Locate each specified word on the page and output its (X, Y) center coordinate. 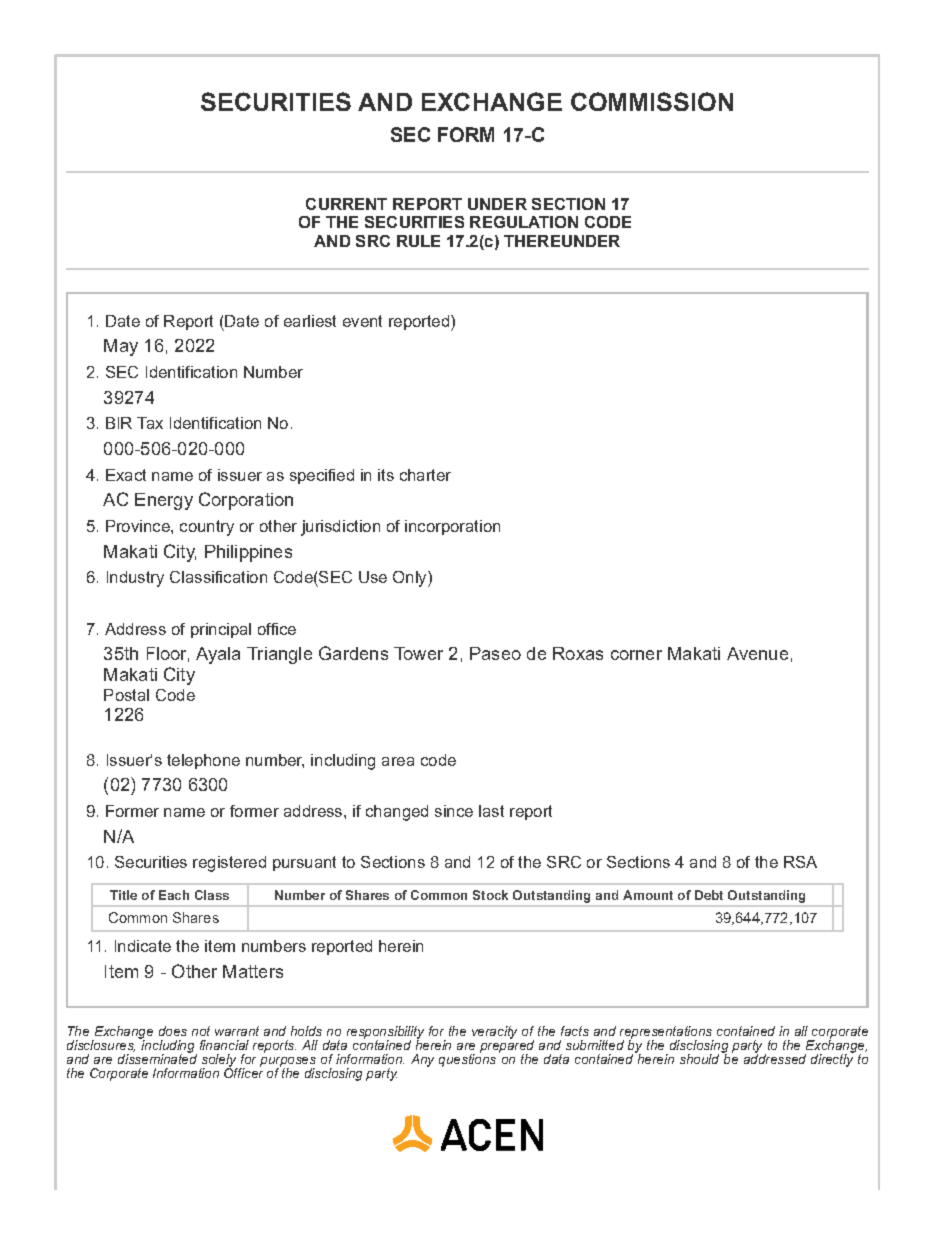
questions (467, 1059)
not (201, 1031)
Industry (135, 579)
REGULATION (524, 222)
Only (411, 579)
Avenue (757, 653)
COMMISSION (652, 101)
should (699, 1059)
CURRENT (346, 204)
